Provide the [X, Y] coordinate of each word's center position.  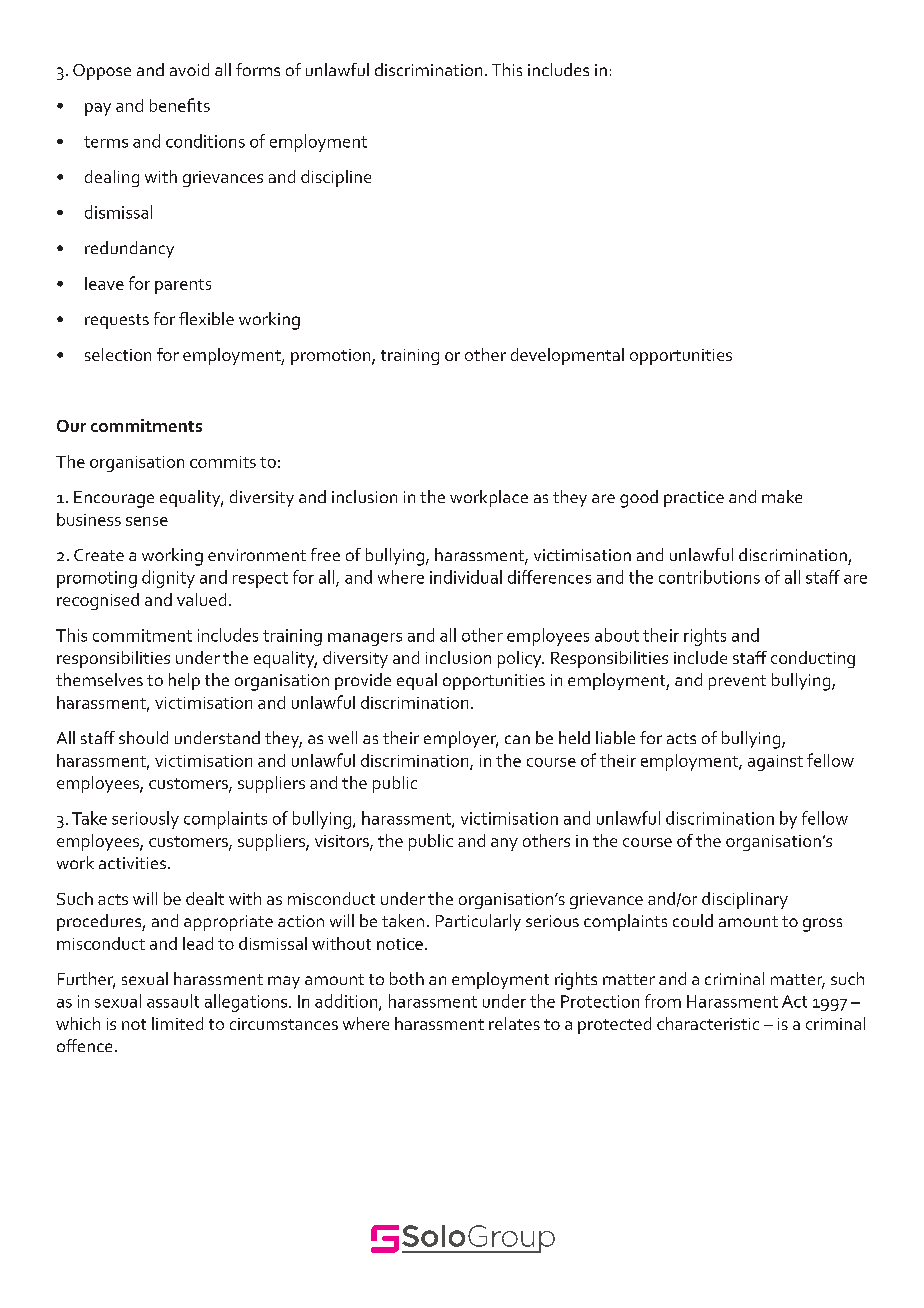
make [782, 496]
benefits [180, 105]
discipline [336, 178]
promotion [332, 357]
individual [466, 577]
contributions [709, 577]
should [143, 737]
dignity [168, 579]
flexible [206, 318]
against [775, 763]
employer [461, 739]
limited [177, 1023]
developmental [567, 356]
